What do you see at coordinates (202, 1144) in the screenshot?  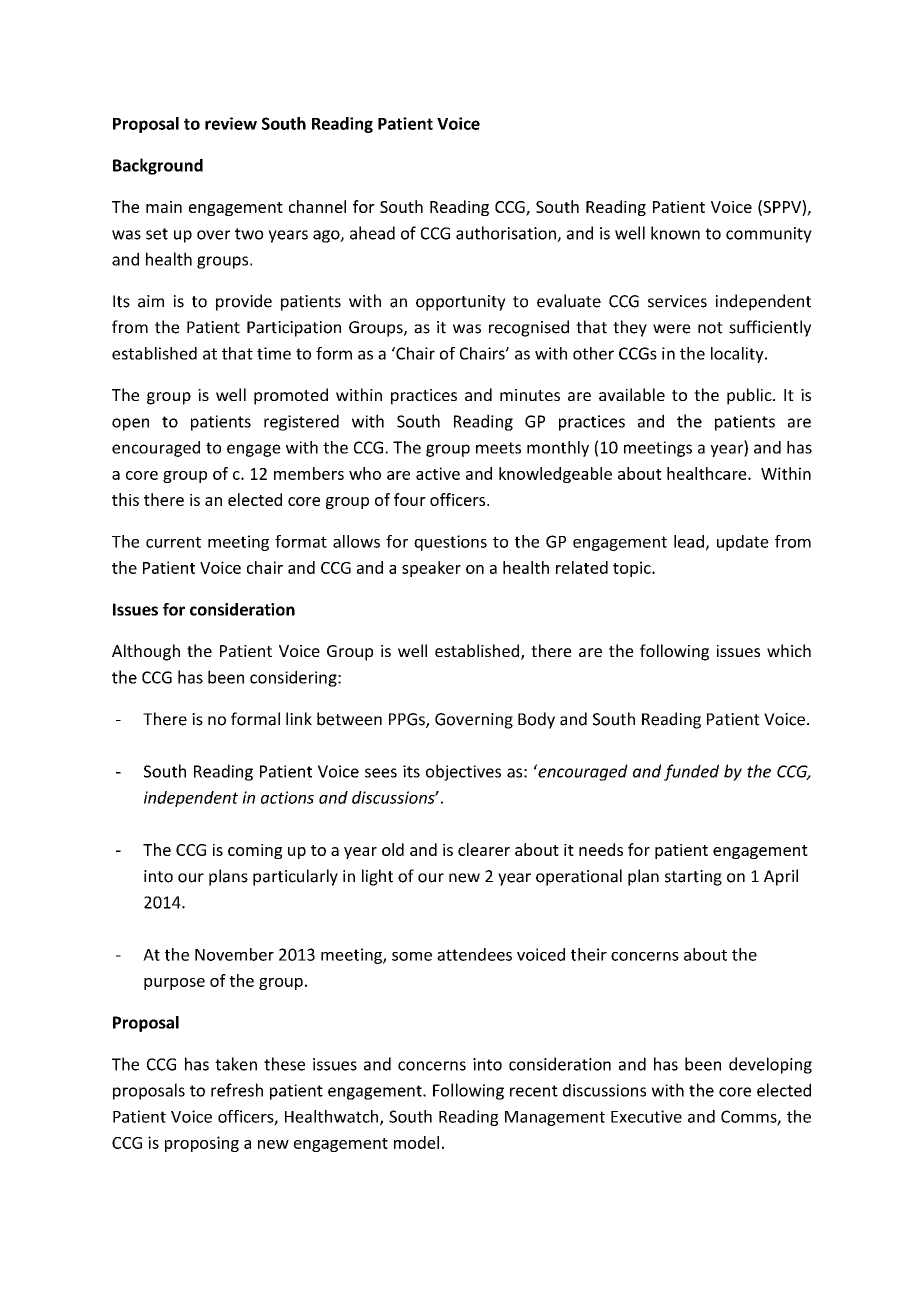 I see `proposing` at bounding box center [202, 1144].
